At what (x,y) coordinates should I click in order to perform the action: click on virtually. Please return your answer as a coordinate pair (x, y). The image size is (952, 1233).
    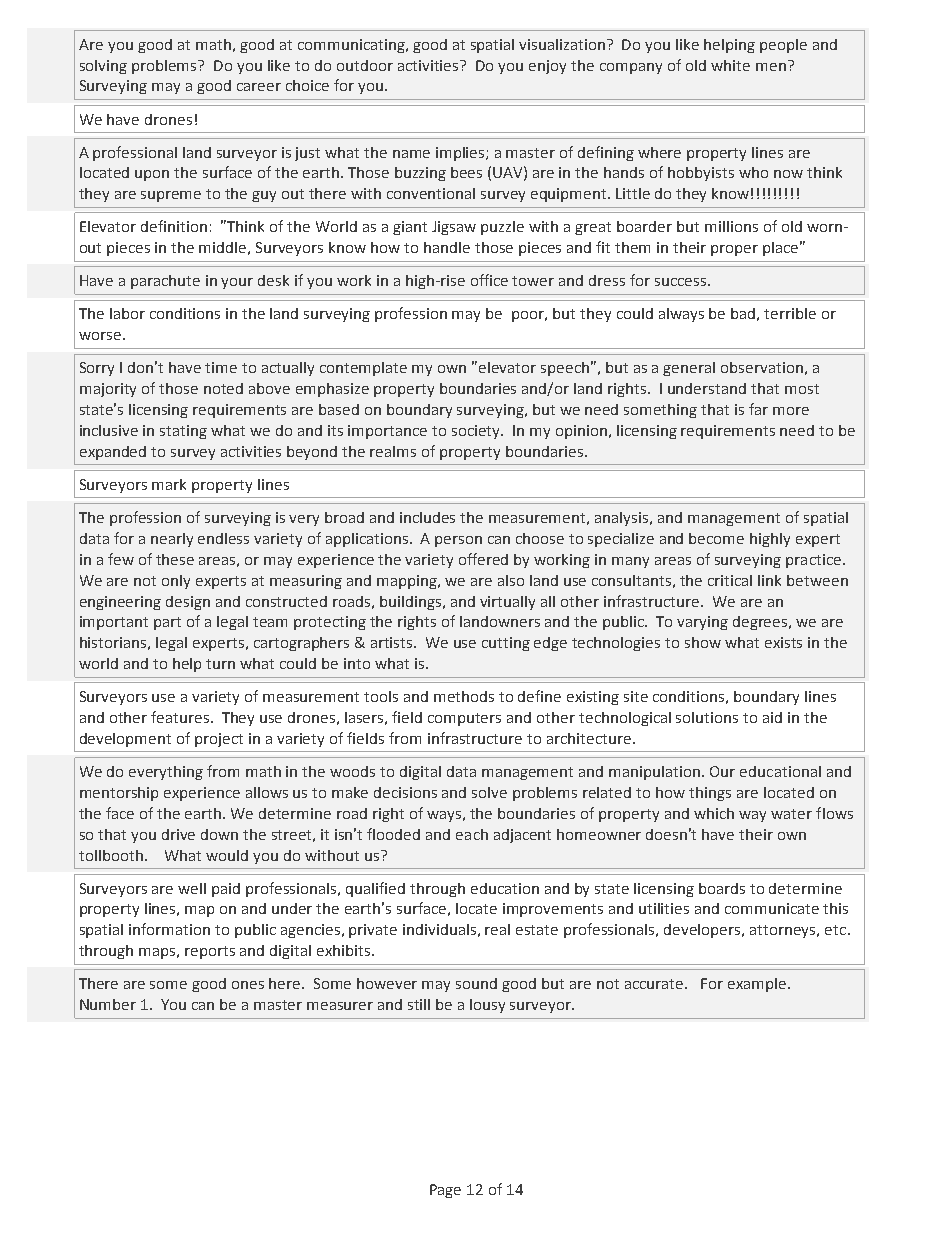
    Looking at the image, I should click on (507, 603).
